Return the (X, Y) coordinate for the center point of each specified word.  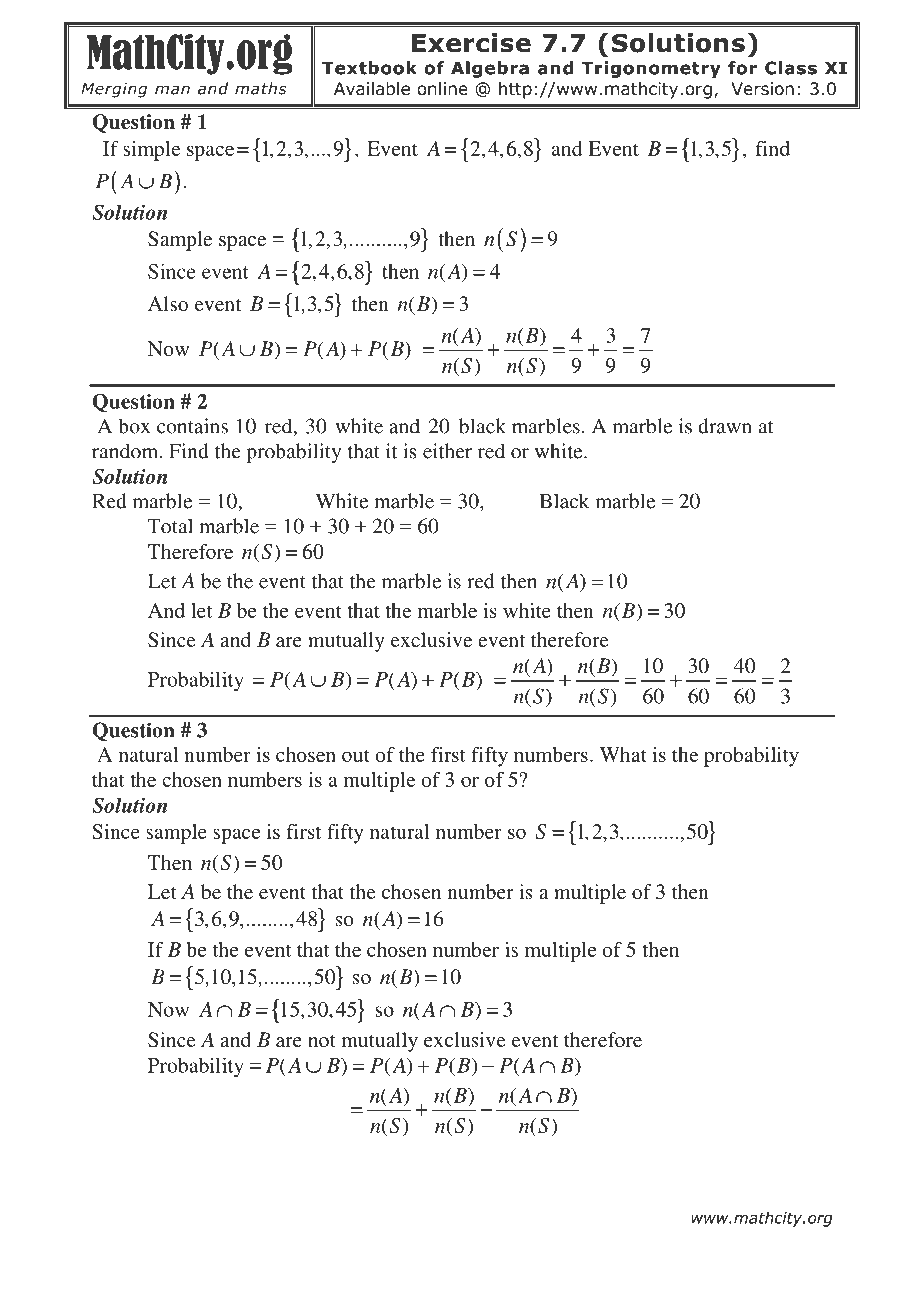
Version (762, 89)
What (623, 754)
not (322, 1040)
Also (168, 303)
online (442, 89)
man (172, 90)
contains (192, 426)
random (126, 451)
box (134, 426)
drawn (725, 426)
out (356, 755)
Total (170, 526)
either (447, 451)
